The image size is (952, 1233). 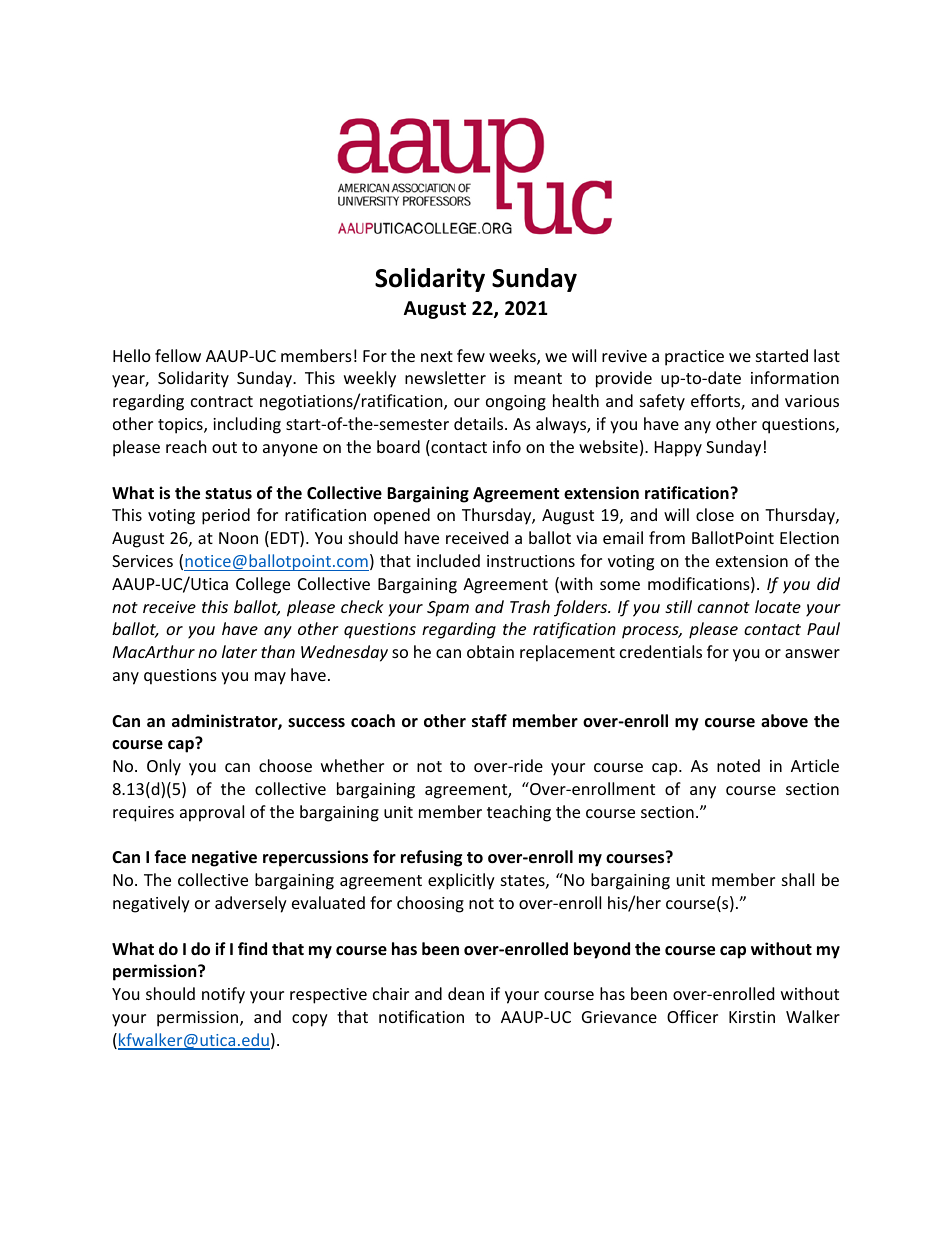 I want to click on College, so click(x=263, y=585).
